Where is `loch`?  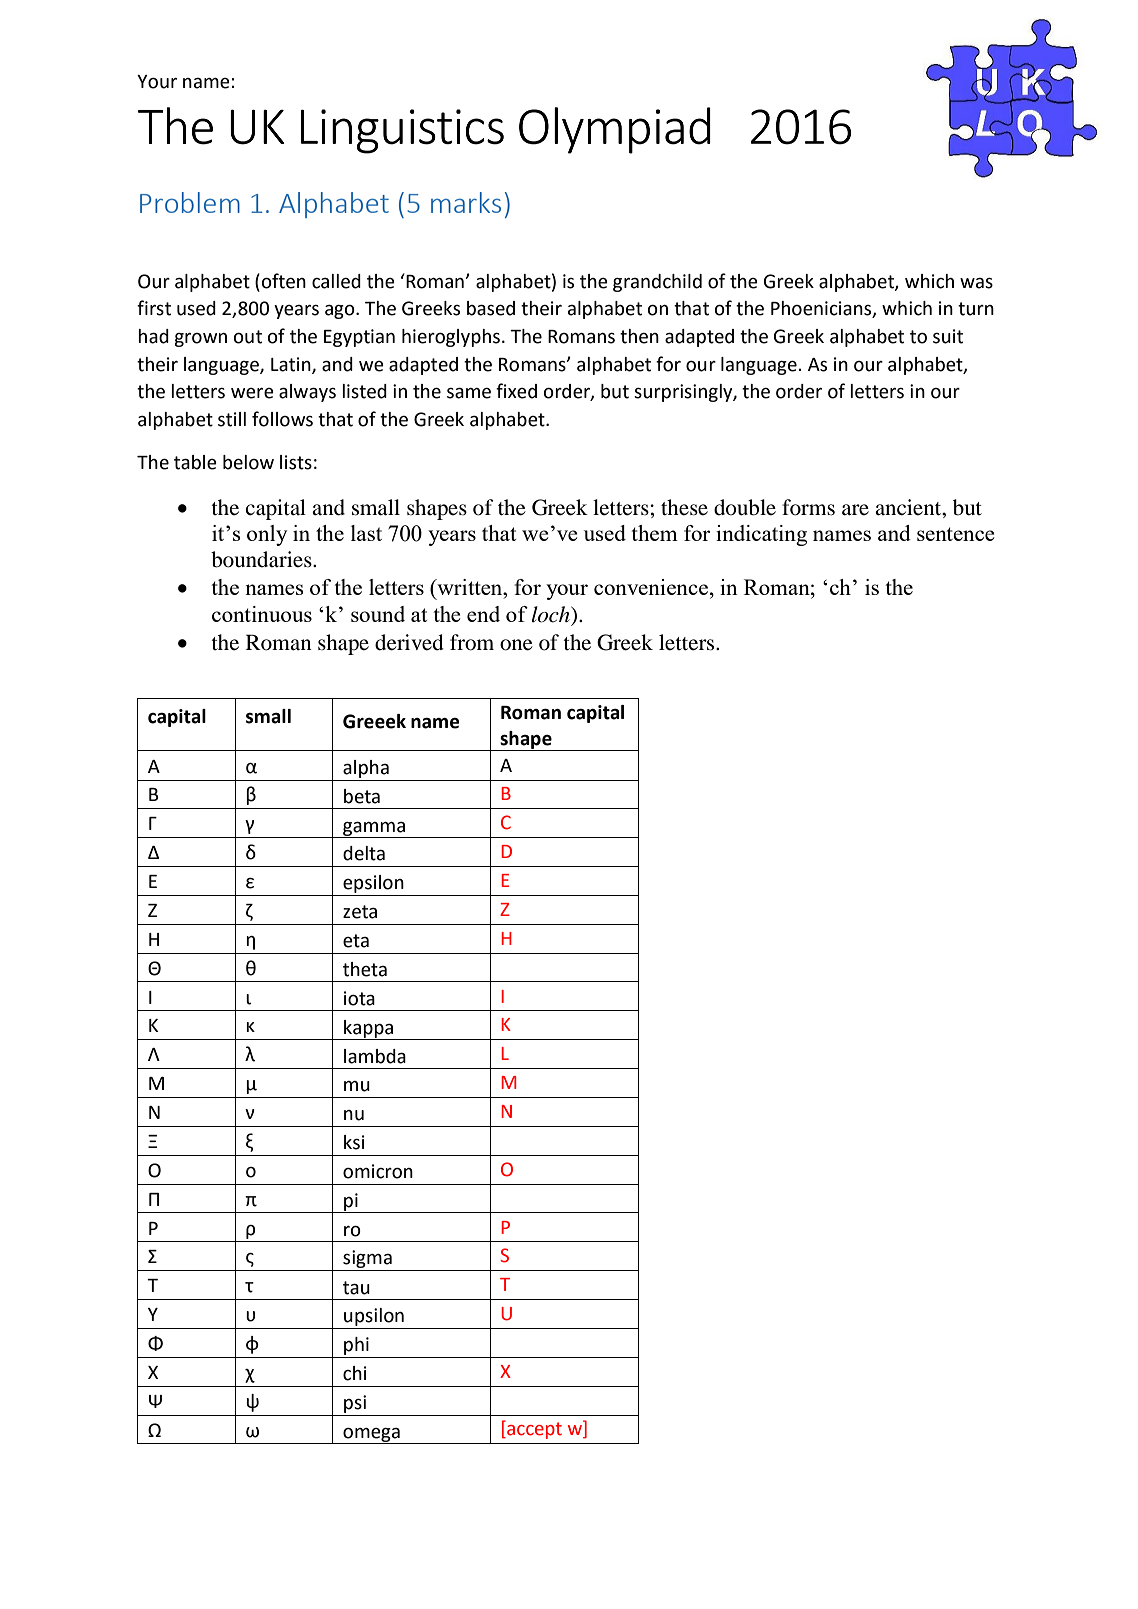 loch is located at coordinates (552, 614).
